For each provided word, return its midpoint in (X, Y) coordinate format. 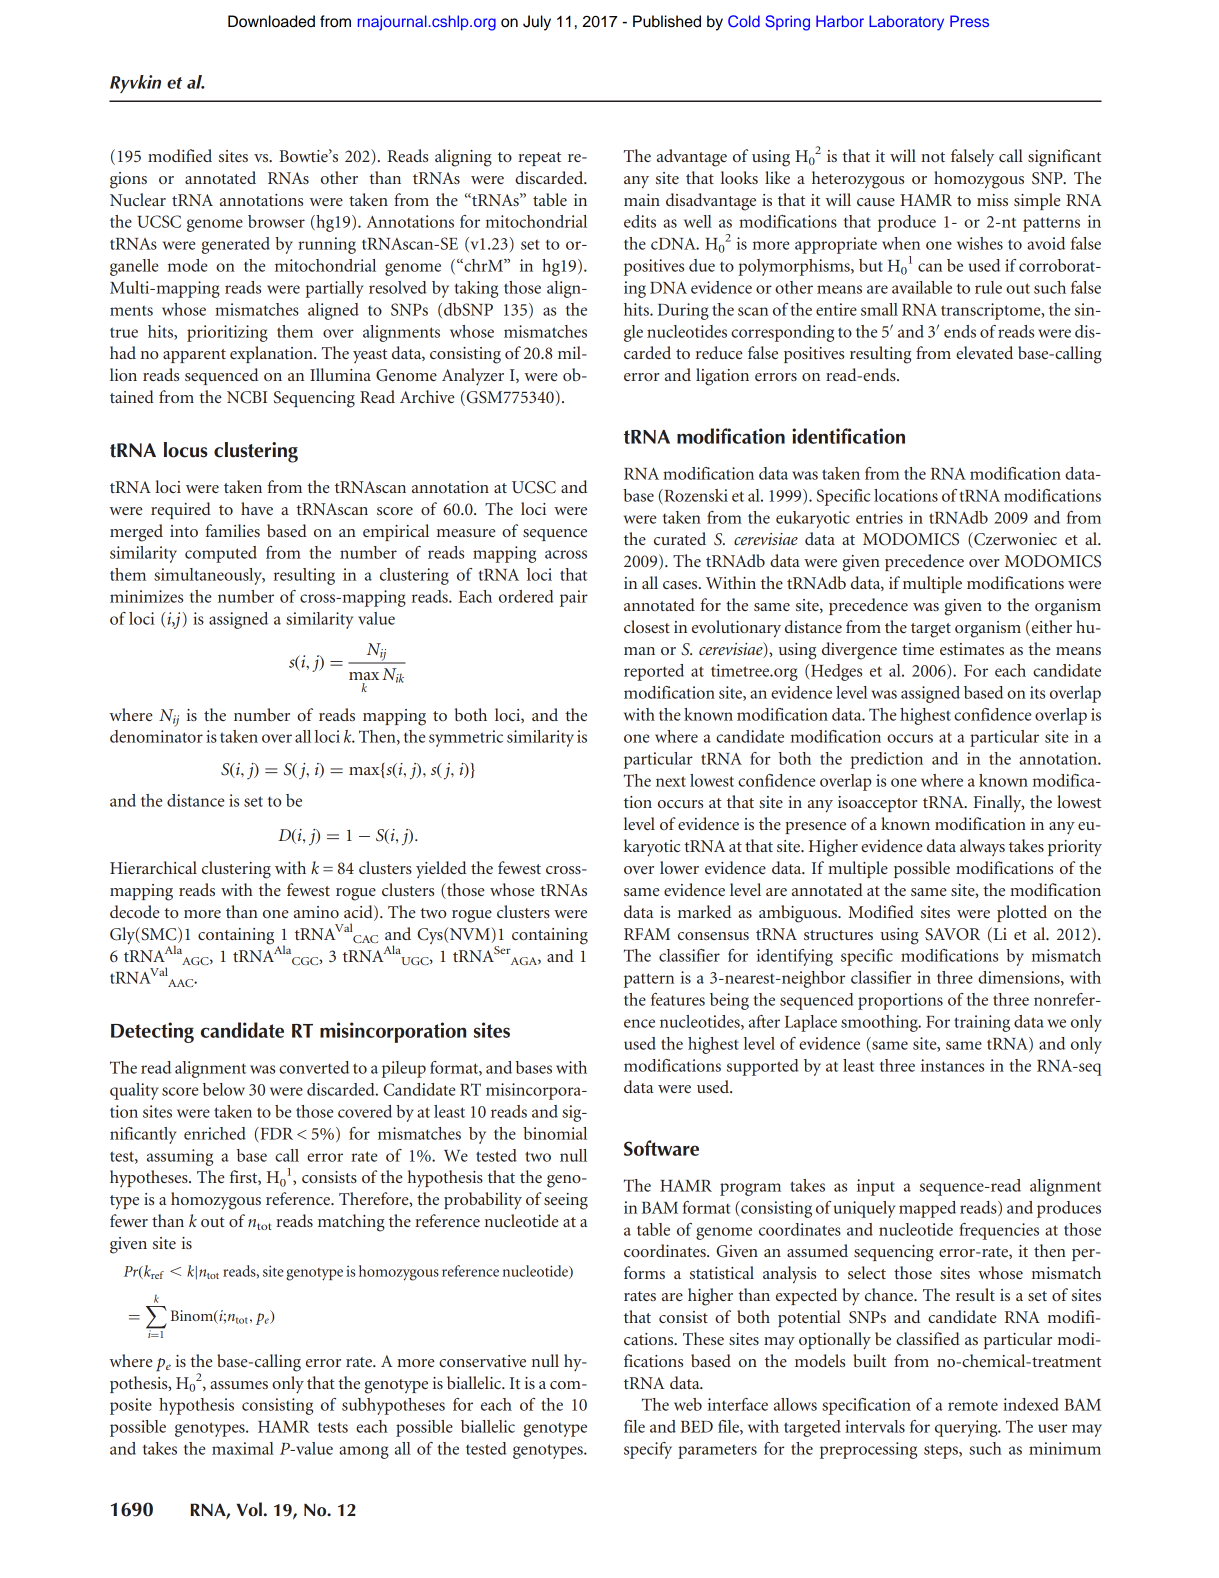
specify (648, 1450)
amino (316, 912)
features (678, 999)
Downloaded (271, 21)
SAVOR (952, 934)
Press (969, 21)
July (537, 23)
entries (879, 517)
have (257, 508)
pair (574, 598)
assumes (239, 1385)
